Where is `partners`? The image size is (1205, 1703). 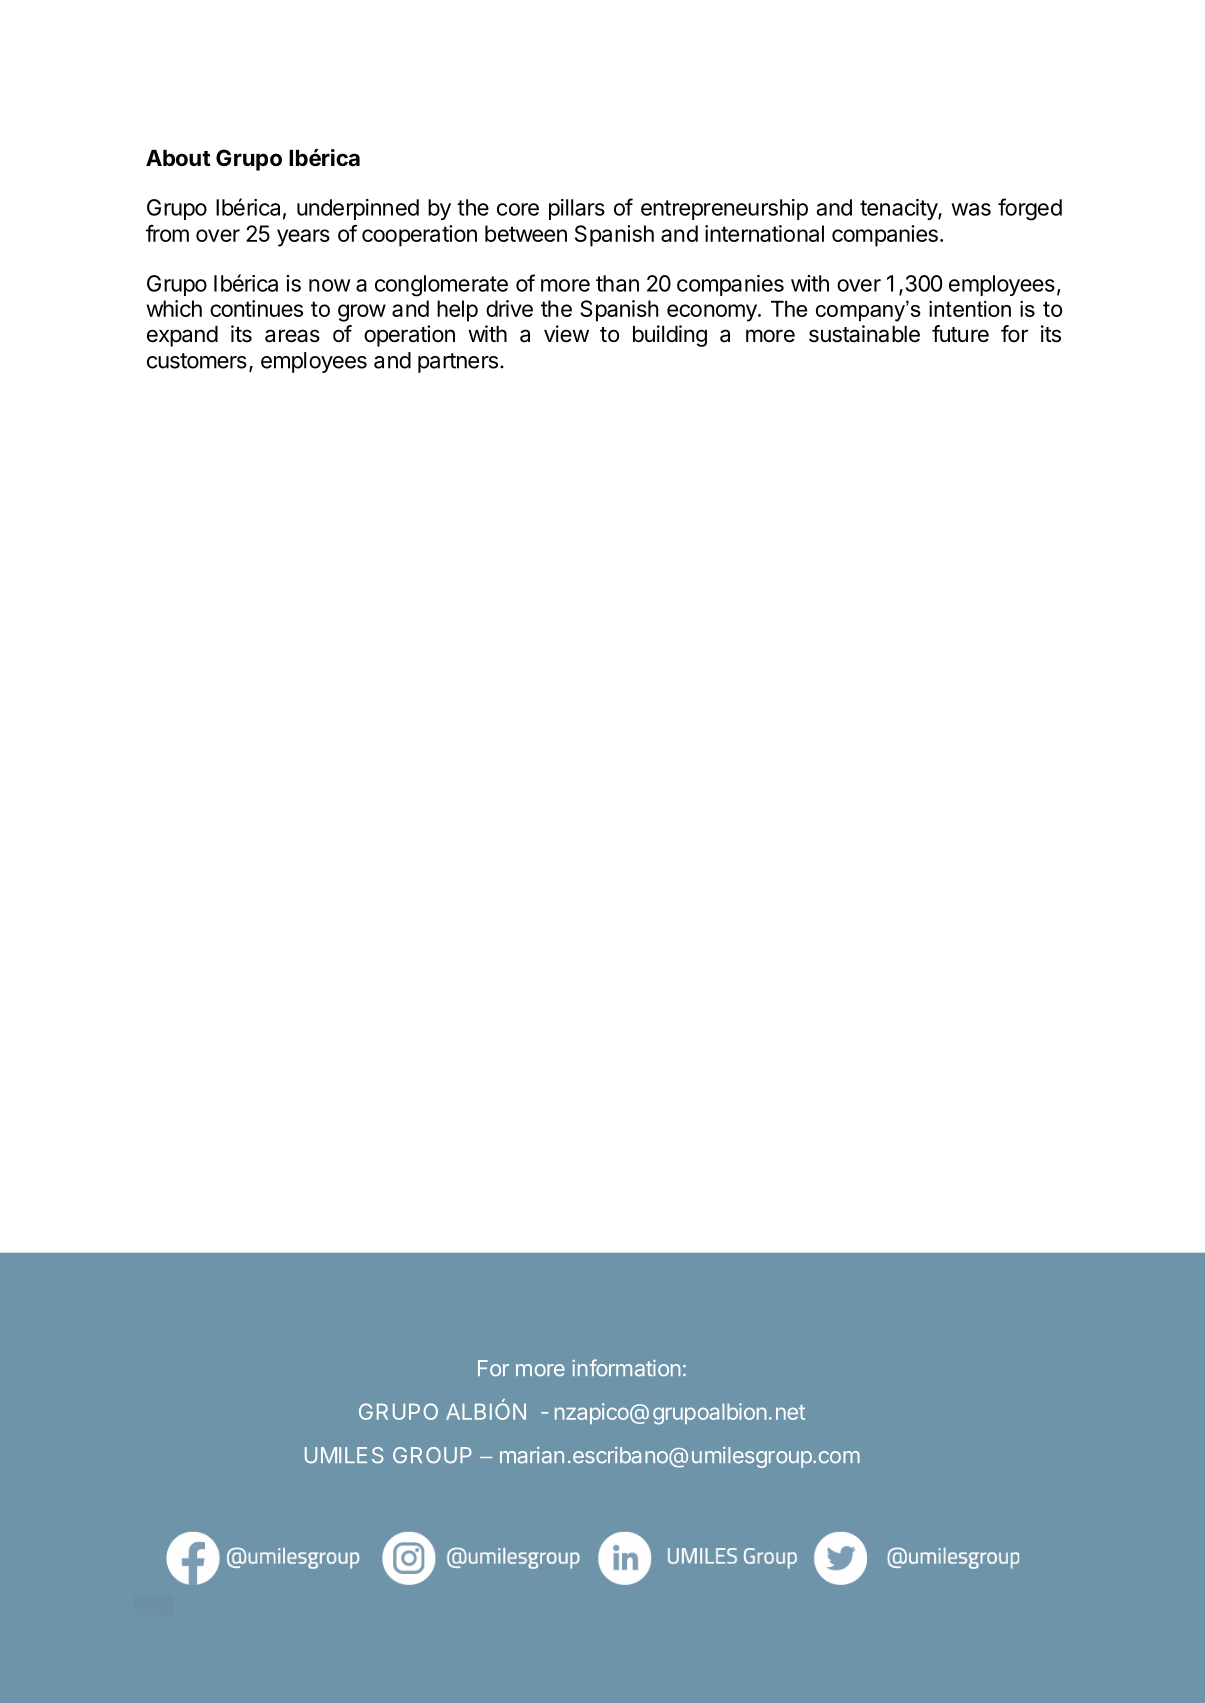 partners is located at coordinates (458, 363).
